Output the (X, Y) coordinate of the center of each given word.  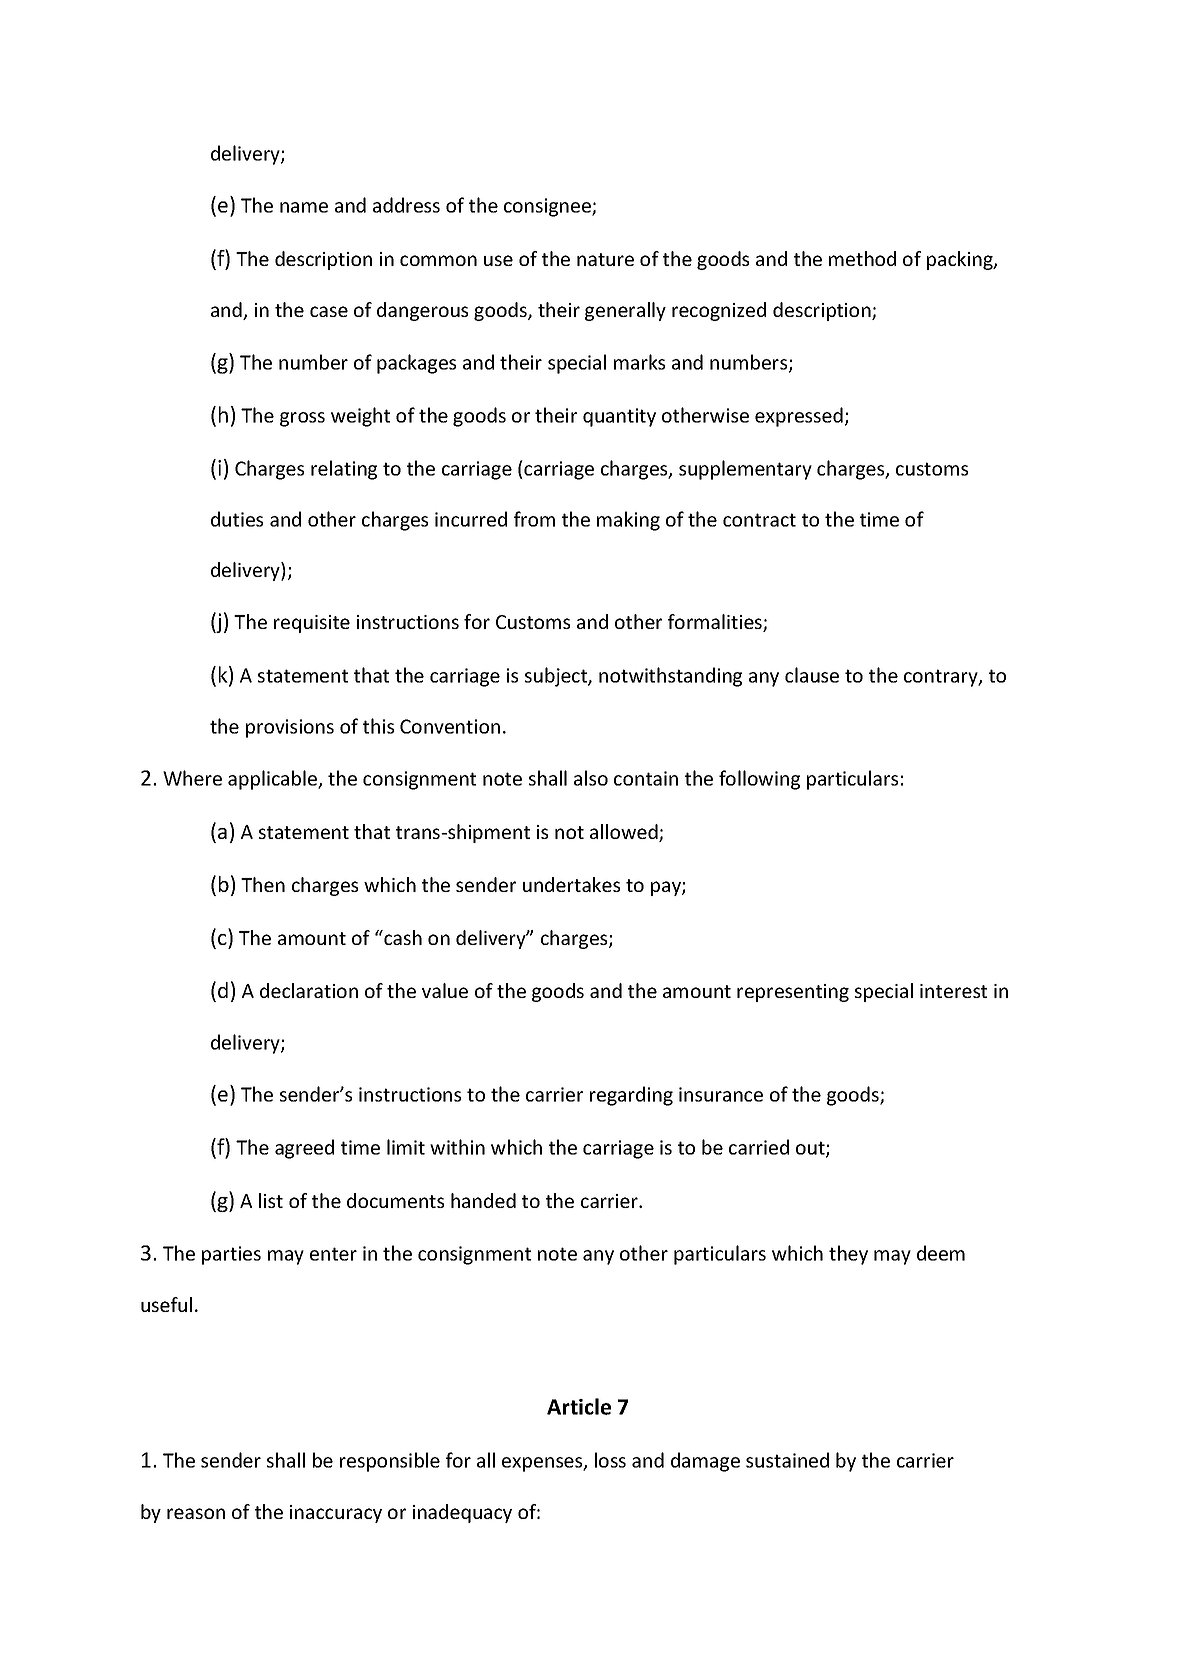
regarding (631, 1096)
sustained (787, 1460)
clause (812, 675)
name (304, 207)
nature (605, 259)
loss (610, 1460)
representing (793, 993)
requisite (312, 624)
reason (196, 1513)
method (862, 258)
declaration (309, 990)
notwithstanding (670, 677)
